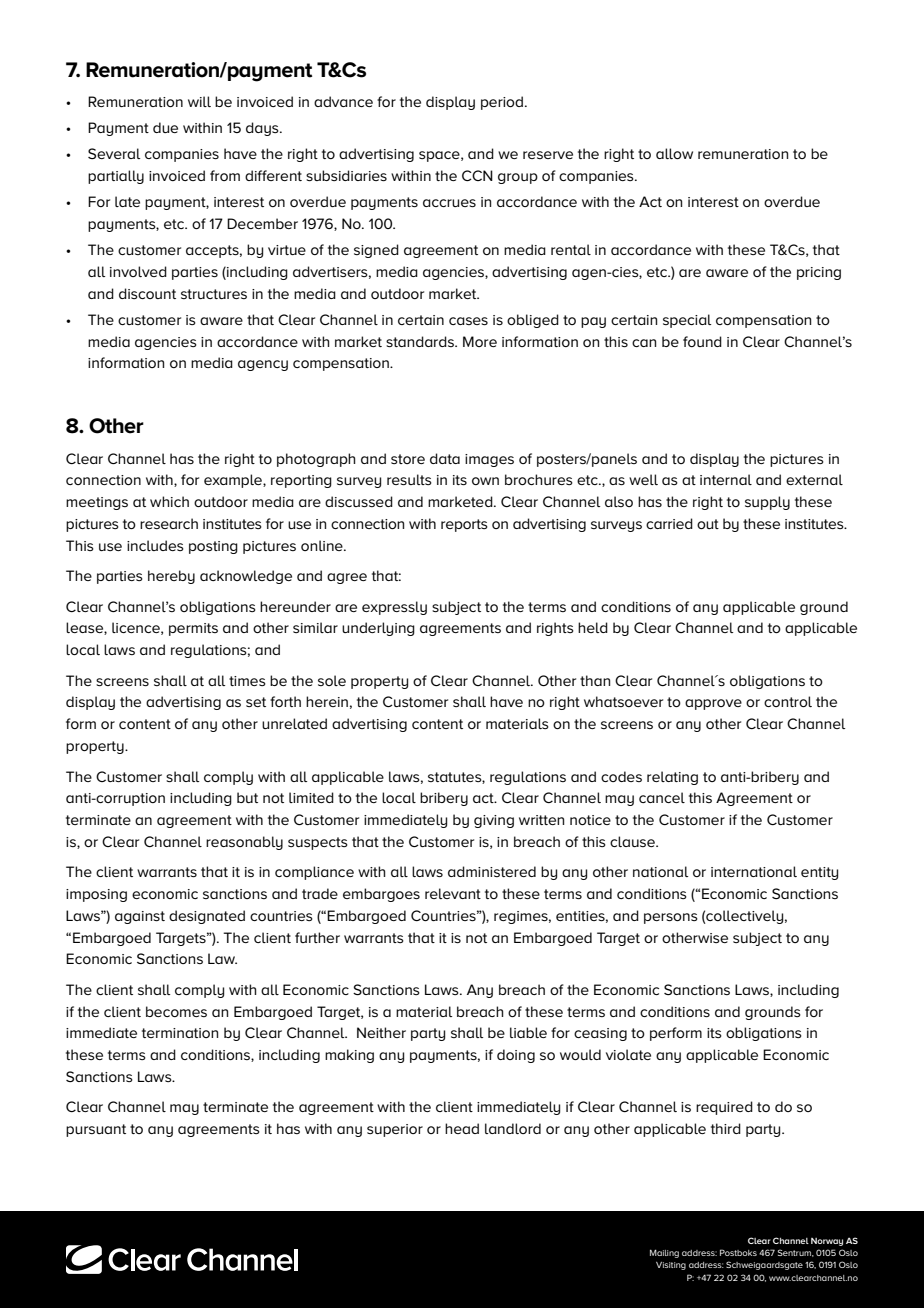  What do you see at coordinates (724, 1108) in the screenshot?
I see `required` at bounding box center [724, 1108].
